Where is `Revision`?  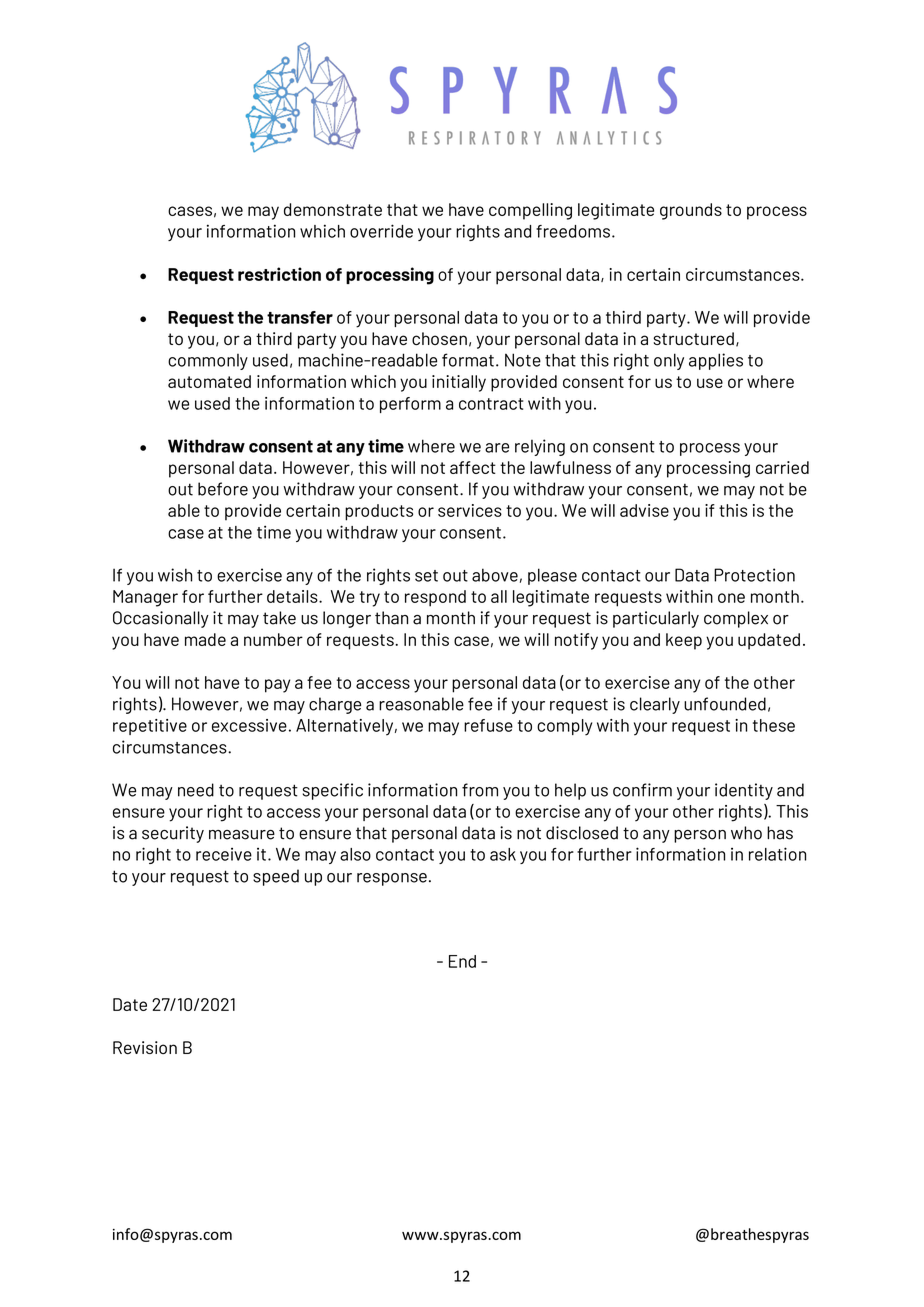
Revision is located at coordinates (145, 1048).
